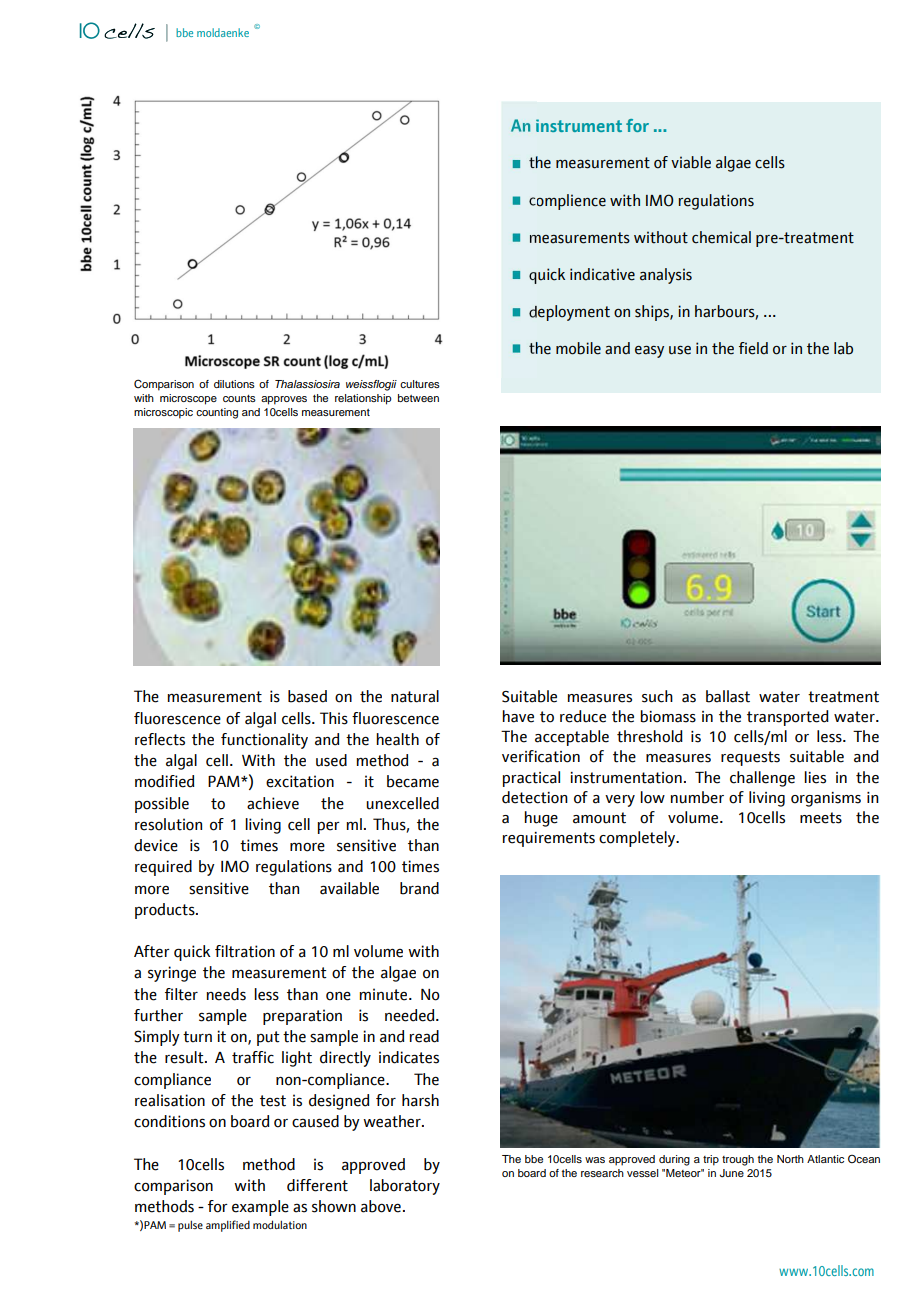  Describe the element at coordinates (264, 741) in the screenshot. I see `functionality` at that location.
